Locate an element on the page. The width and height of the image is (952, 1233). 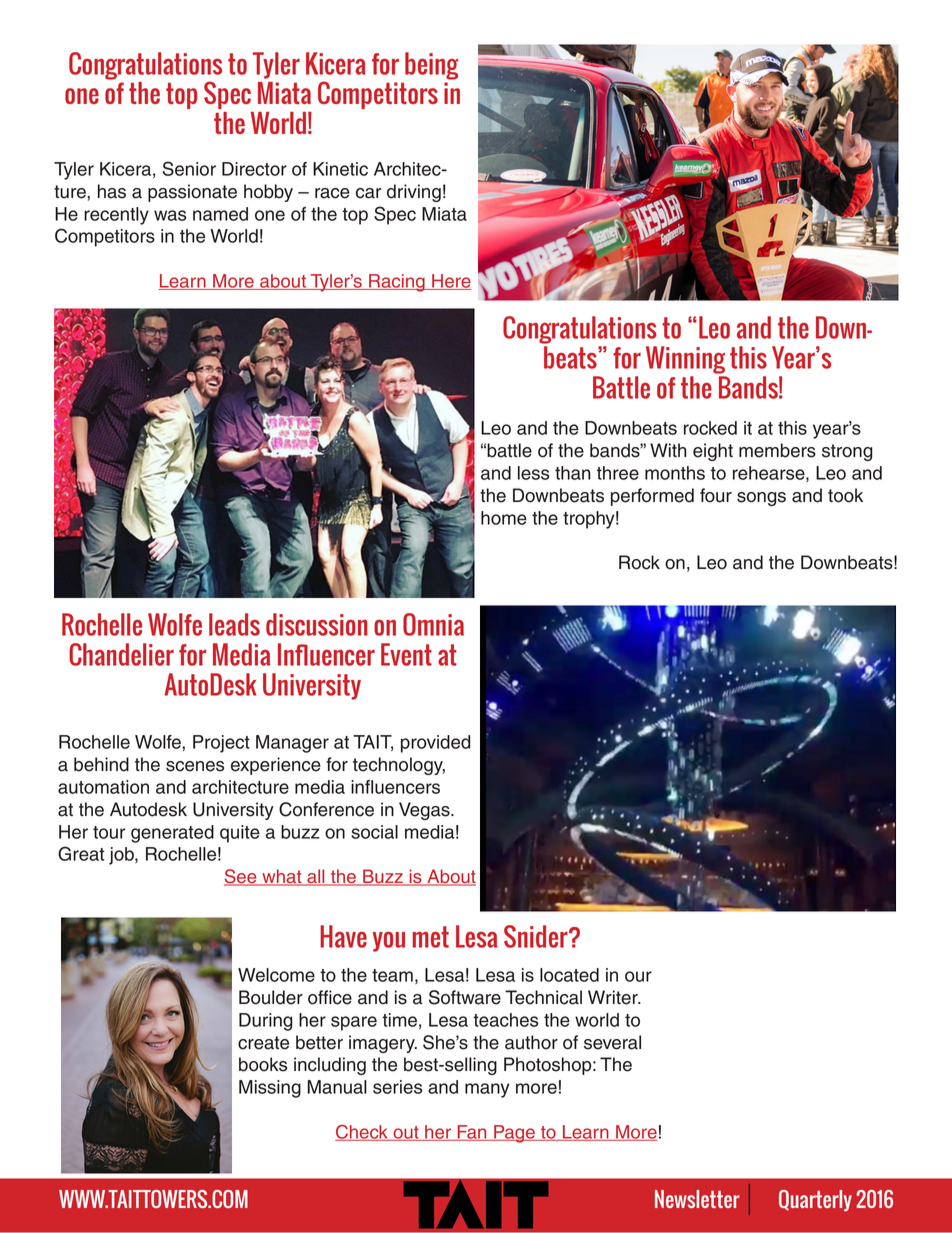
Here is located at coordinates (450, 282).
